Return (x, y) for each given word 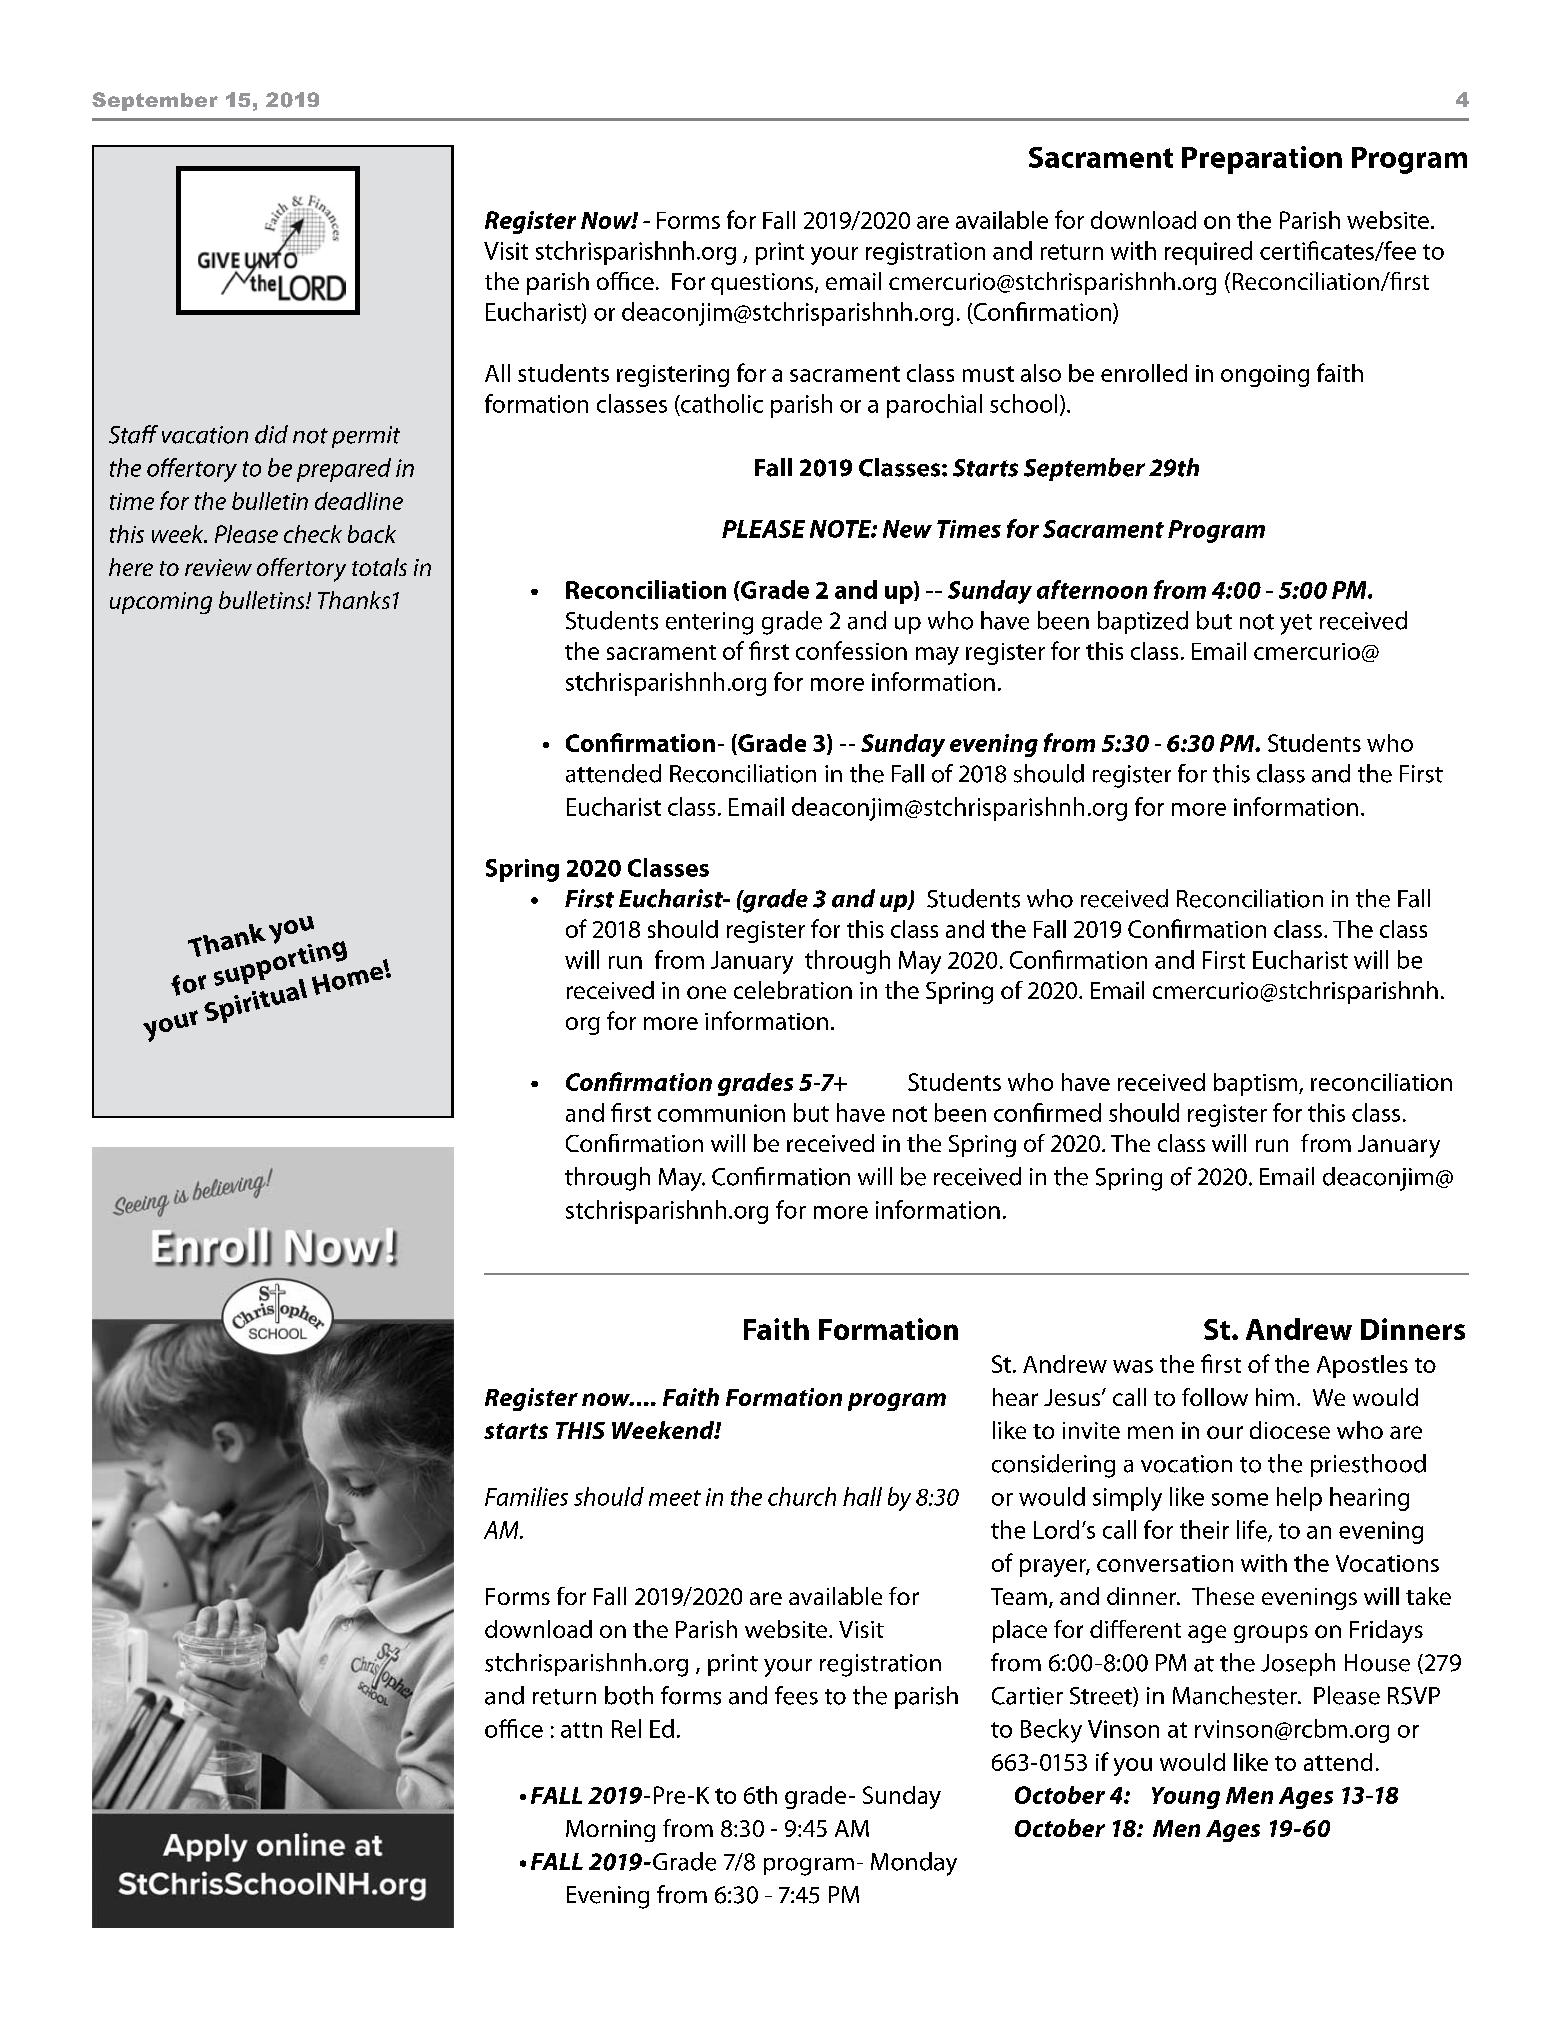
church (802, 1496)
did (271, 434)
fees (796, 1695)
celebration (793, 990)
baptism (1255, 1084)
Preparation (1262, 160)
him (1275, 1397)
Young (1186, 1798)
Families (526, 1496)
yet (1296, 624)
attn (581, 1730)
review (218, 567)
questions (763, 284)
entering (709, 623)
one (706, 992)
